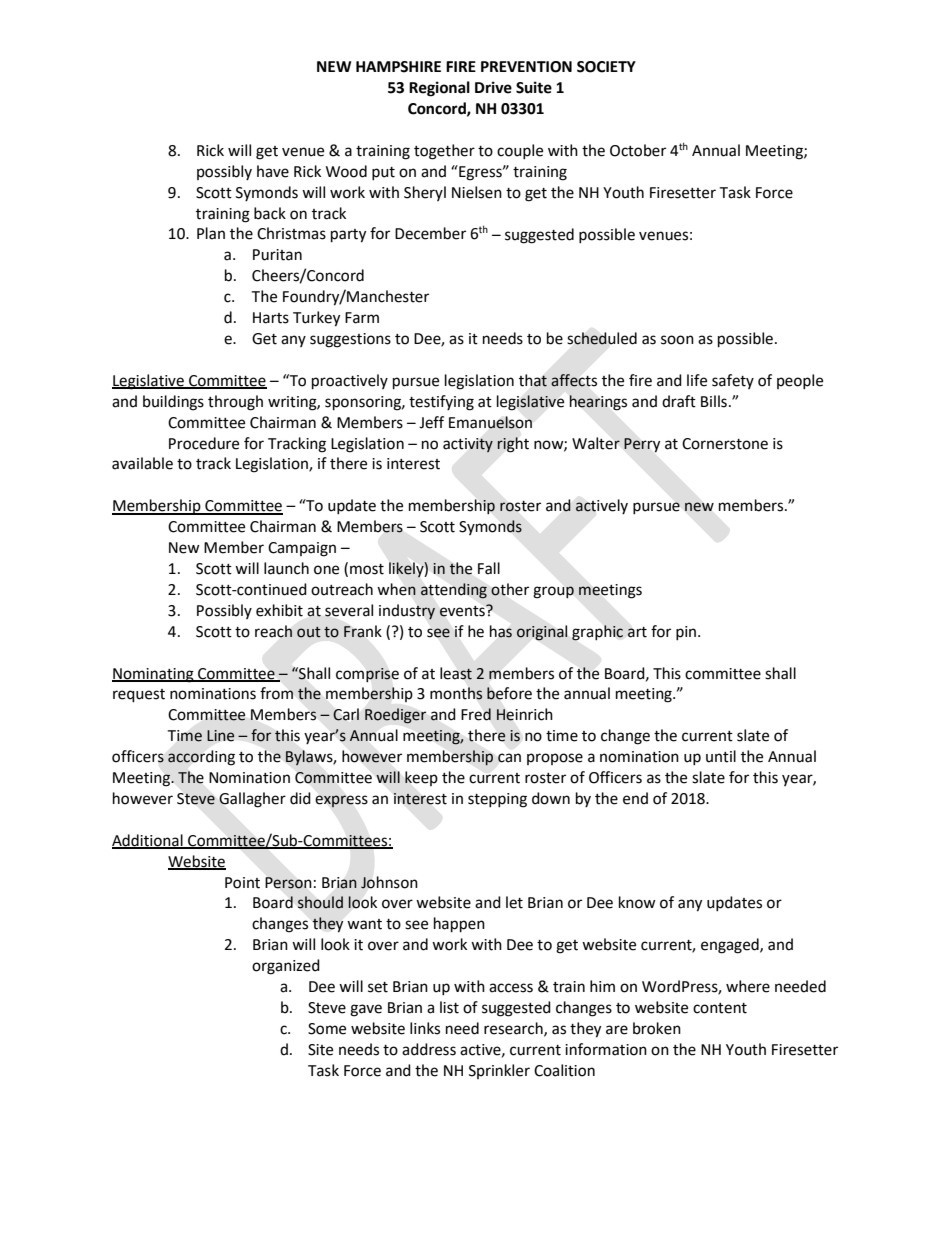 This screenshot has width=952, height=1233. I want to click on soon, so click(677, 340).
